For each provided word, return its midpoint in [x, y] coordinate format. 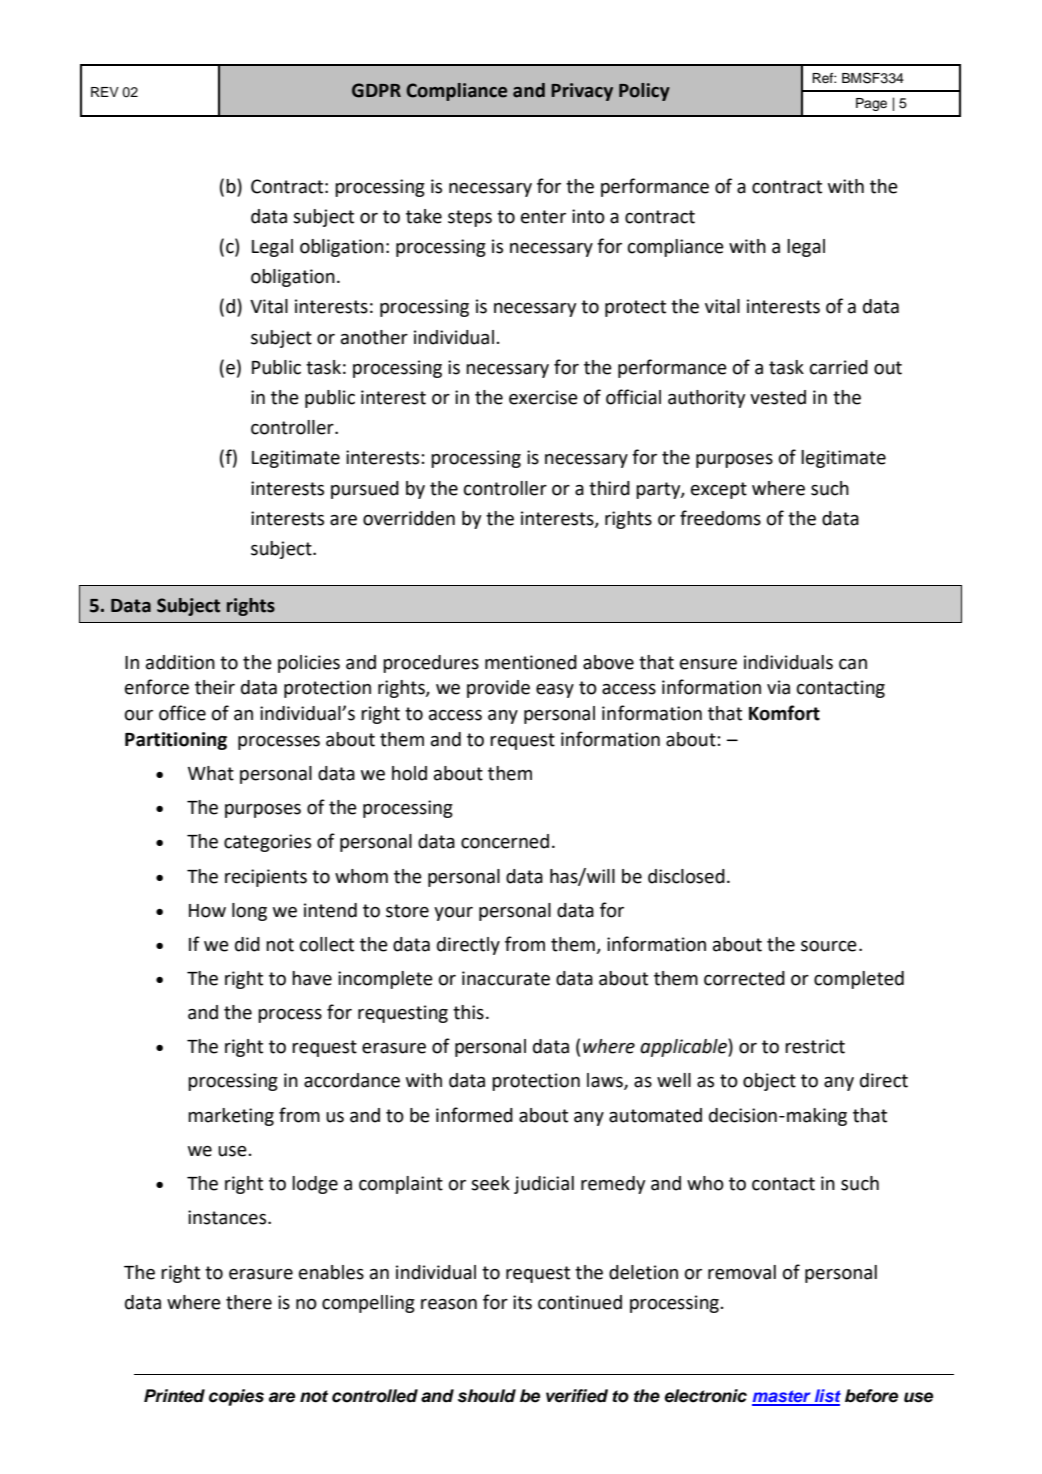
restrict [815, 1046]
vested [778, 397]
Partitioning [176, 741]
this [468, 1012]
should [487, 1396]
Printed [174, 1396]
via [778, 687]
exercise [543, 397]
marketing [231, 1117]
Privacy [582, 92]
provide [498, 689]
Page [871, 104]
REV [105, 92]
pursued [365, 490]
